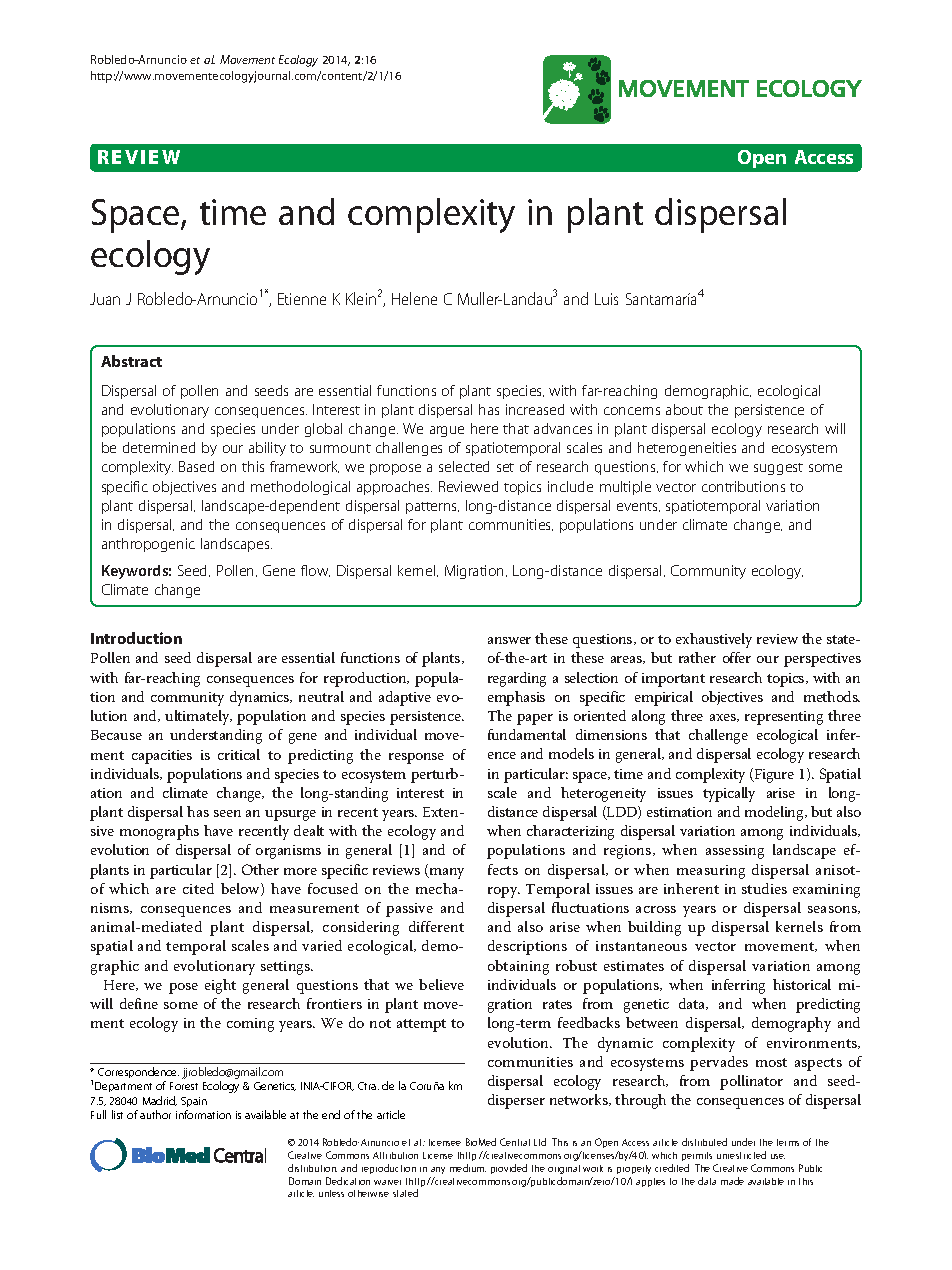 The width and height of the screenshot is (952, 1270). I want to click on author, so click(155, 1114).
